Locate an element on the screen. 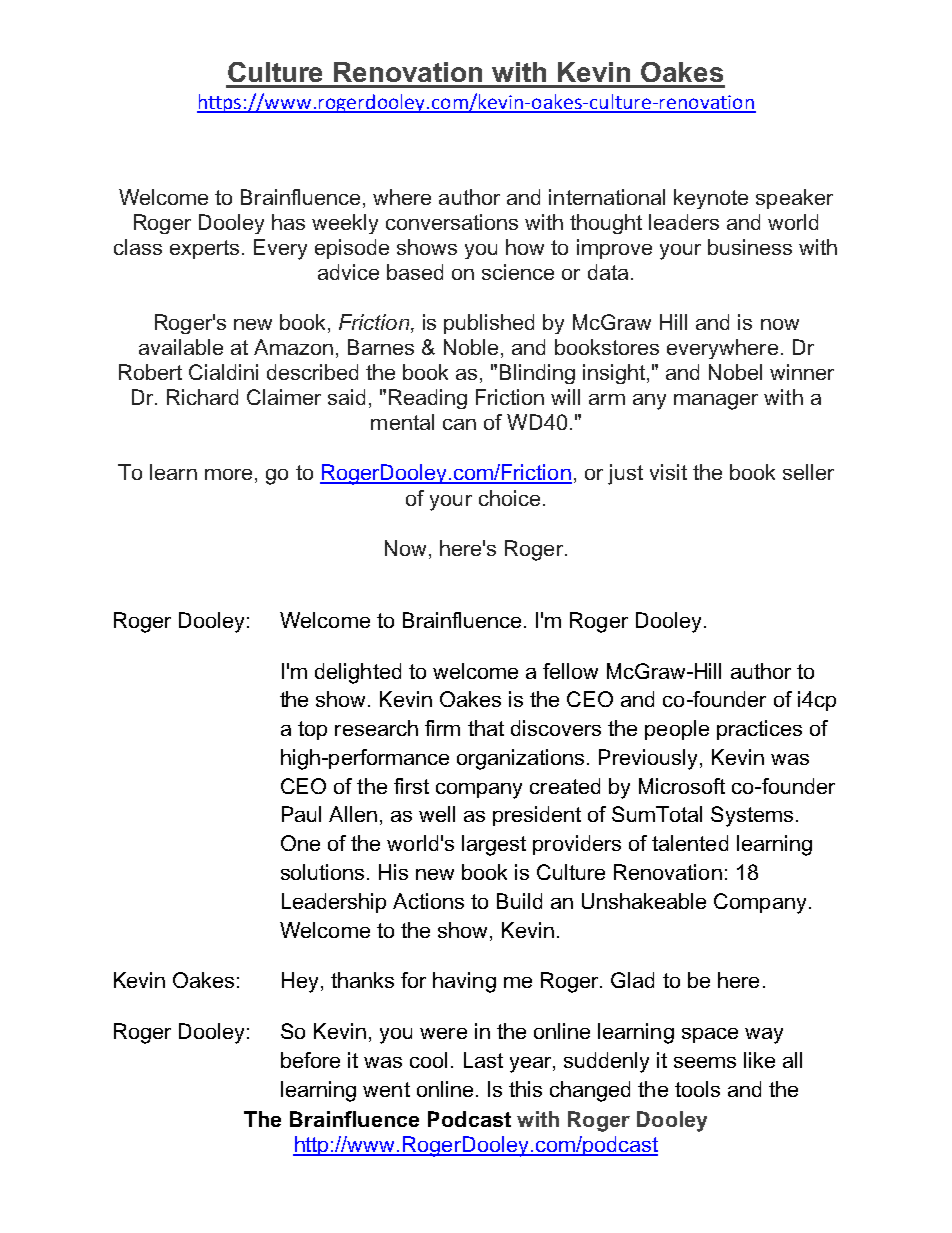  choice is located at coordinates (509, 498).
